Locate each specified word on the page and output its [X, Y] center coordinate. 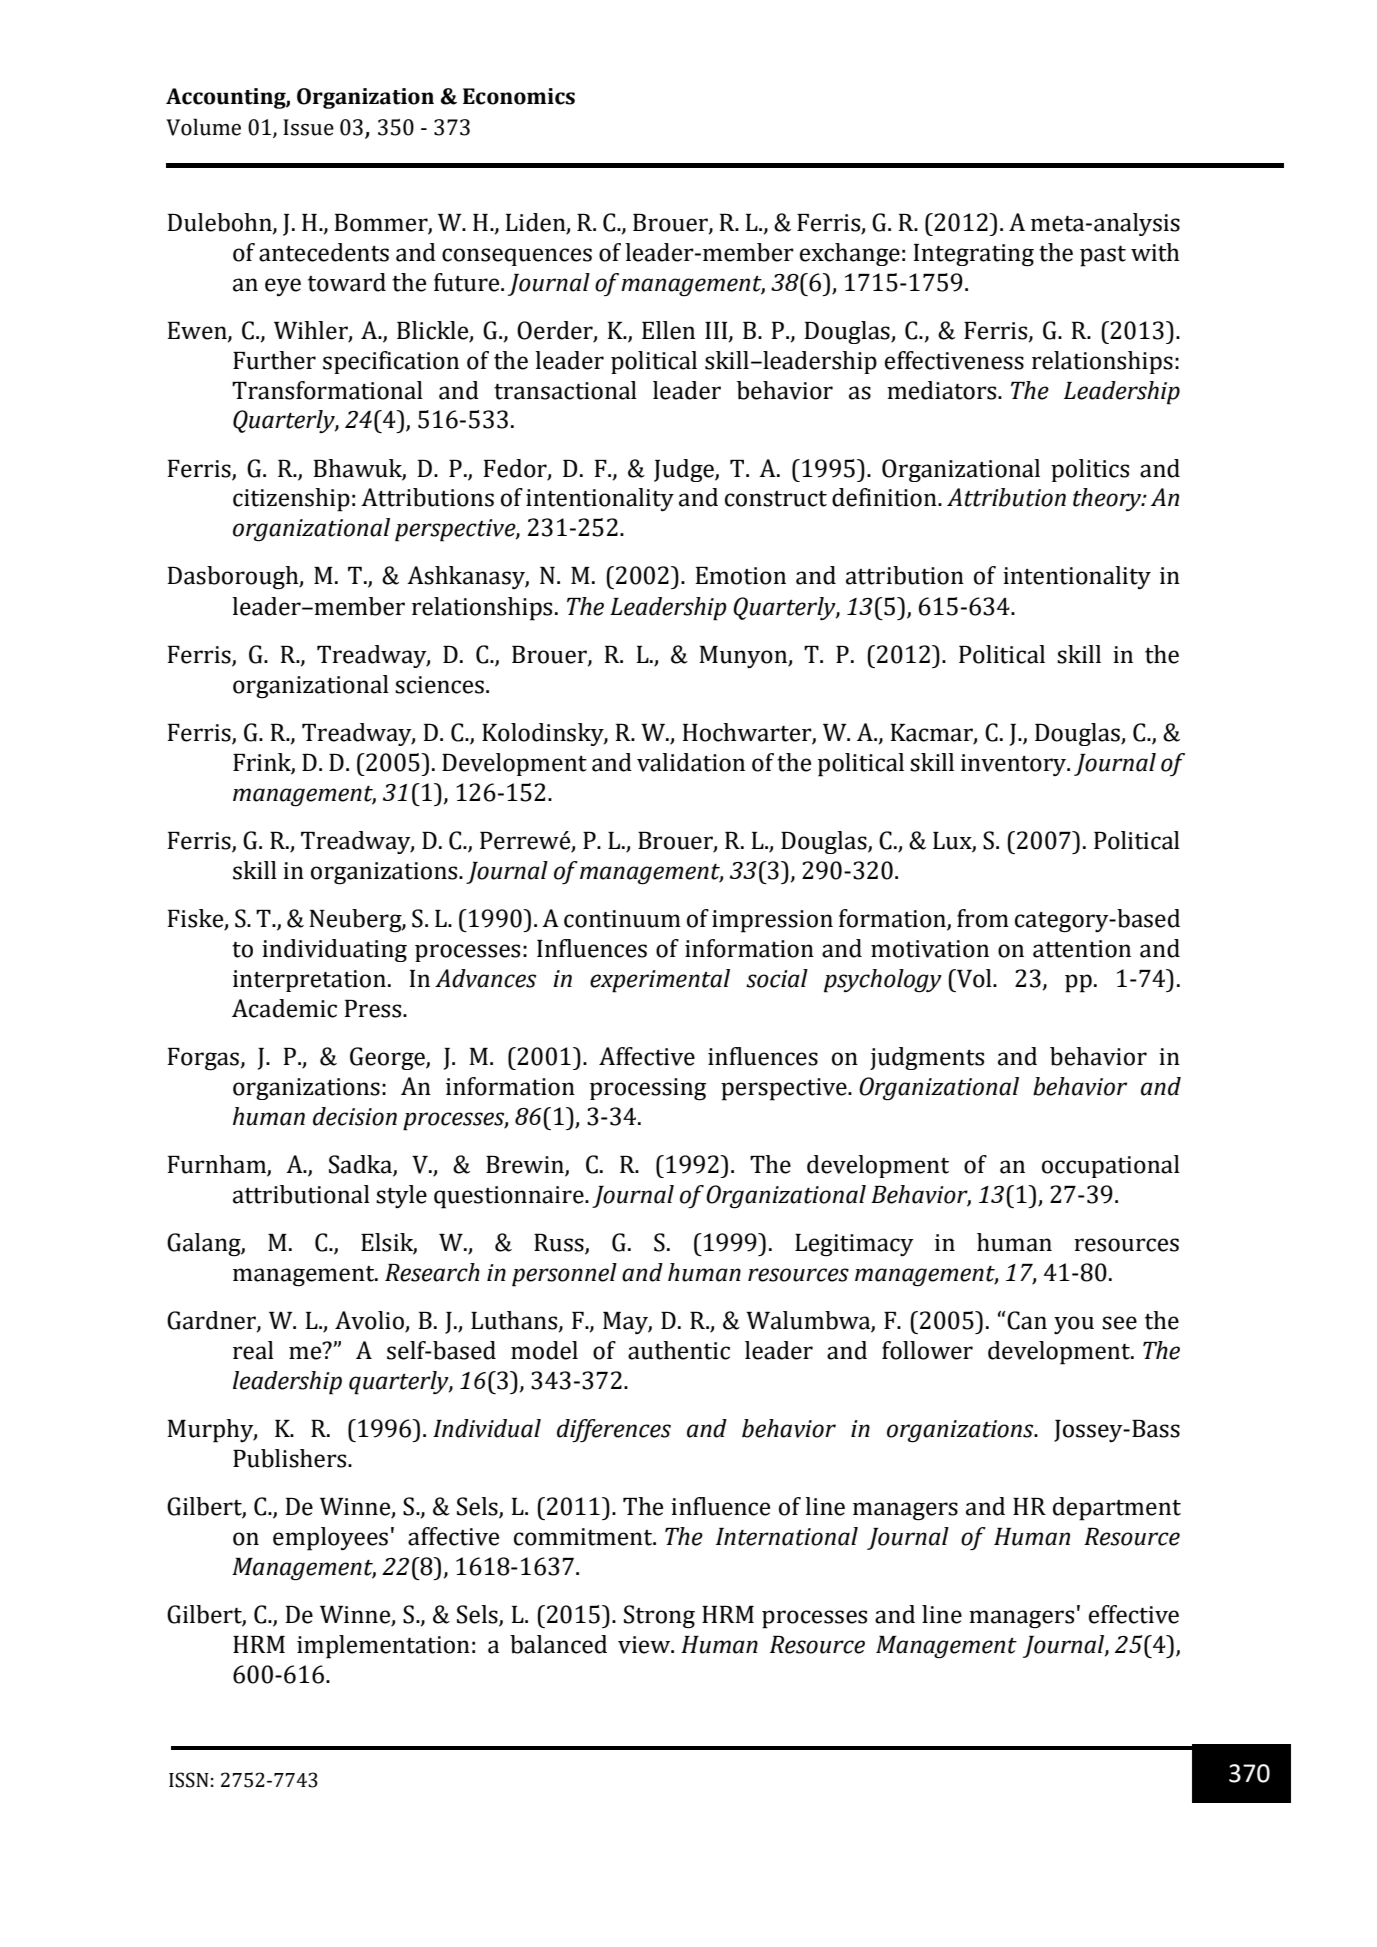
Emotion [741, 576]
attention [1082, 949]
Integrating [974, 255]
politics [1090, 470]
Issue [308, 127]
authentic [679, 1350]
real [253, 1350]
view [645, 1645]
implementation [383, 1647]
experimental [660, 981]
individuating [334, 950]
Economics [519, 96]
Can [1026, 1320]
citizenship [291, 500]
